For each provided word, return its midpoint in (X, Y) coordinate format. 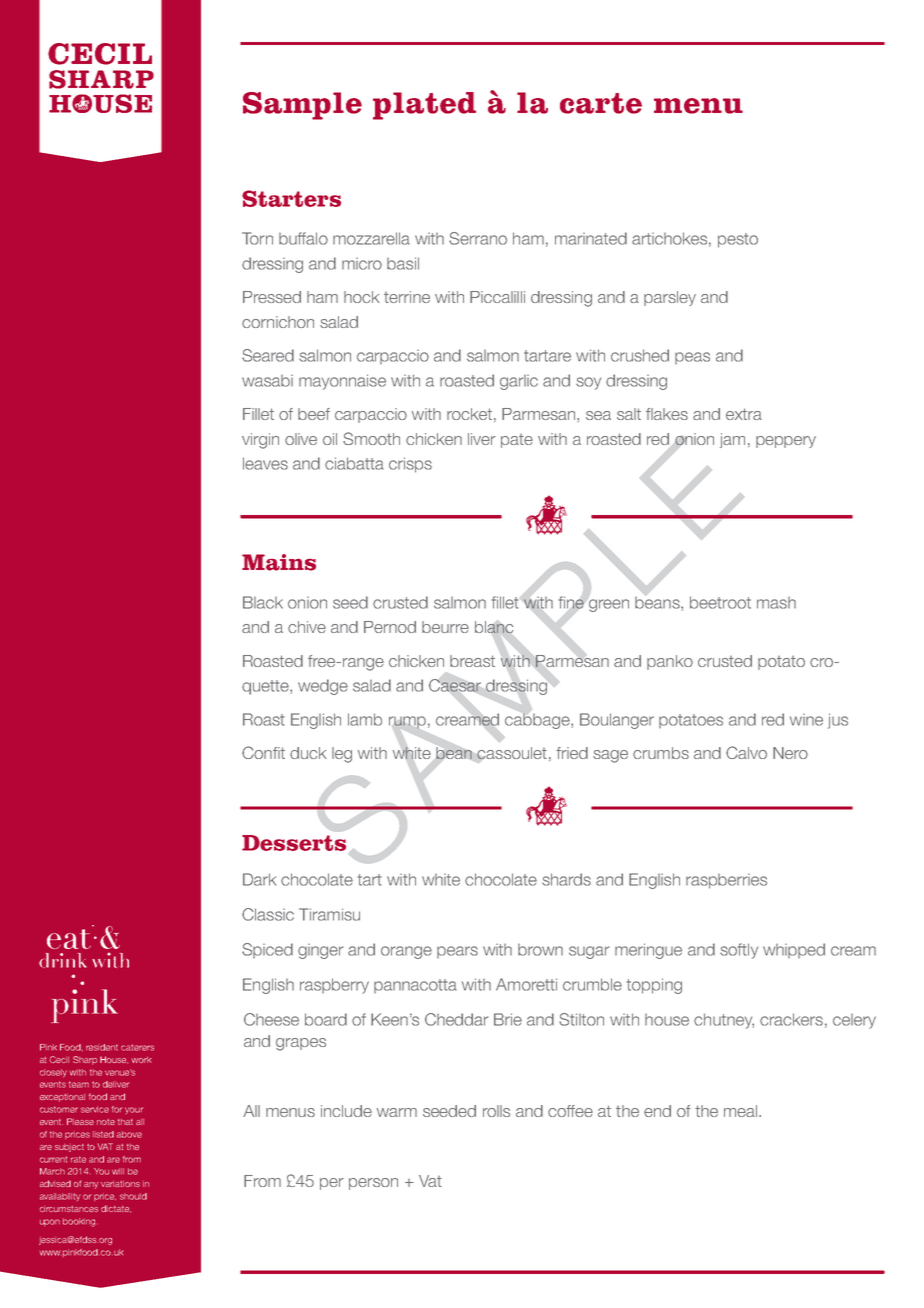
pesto (738, 240)
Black (263, 602)
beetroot (720, 602)
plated (424, 106)
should (133, 1196)
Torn (257, 238)
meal (742, 1111)
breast (472, 661)
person (373, 1184)
